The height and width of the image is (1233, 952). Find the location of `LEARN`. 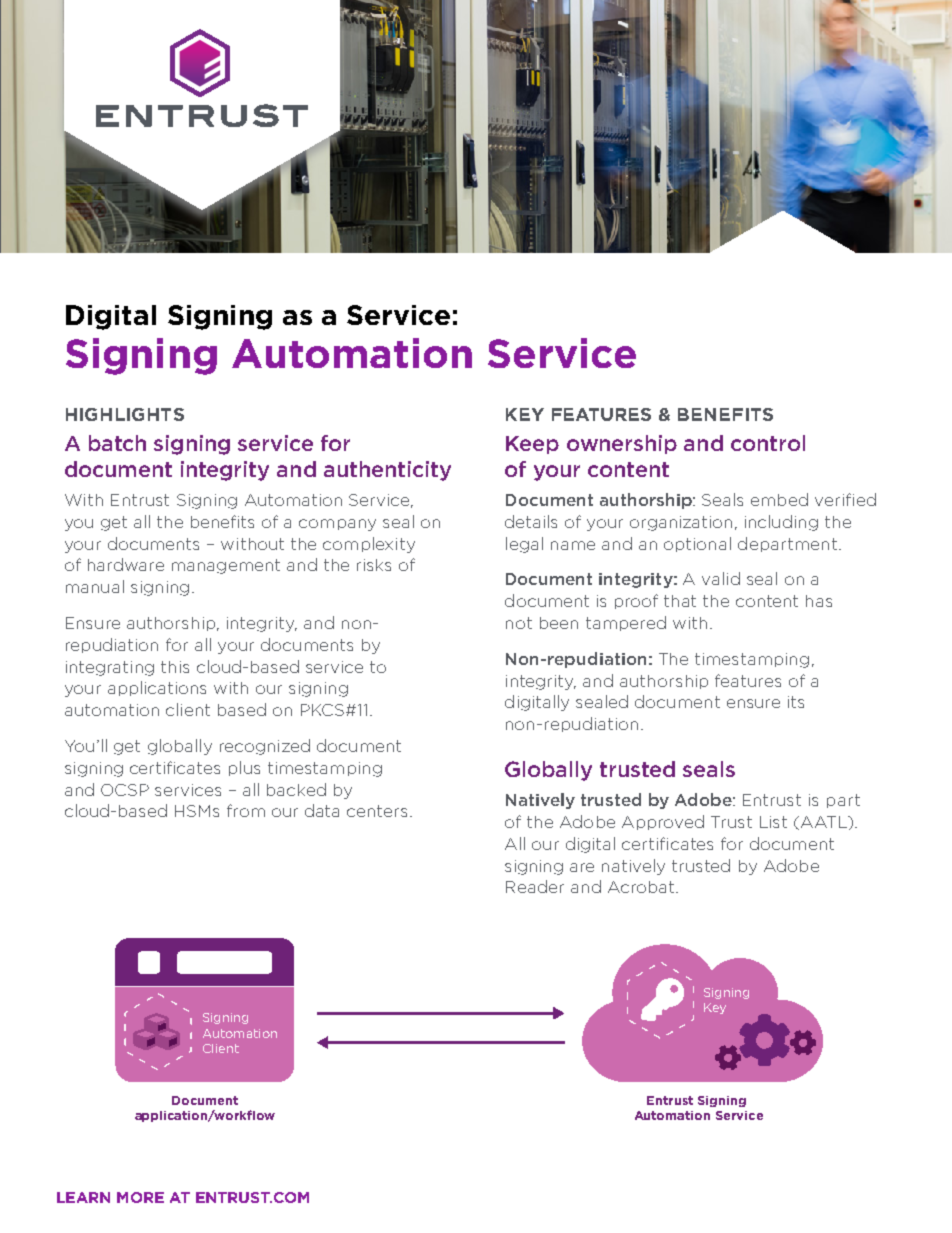

LEARN is located at coordinates (83, 1197).
